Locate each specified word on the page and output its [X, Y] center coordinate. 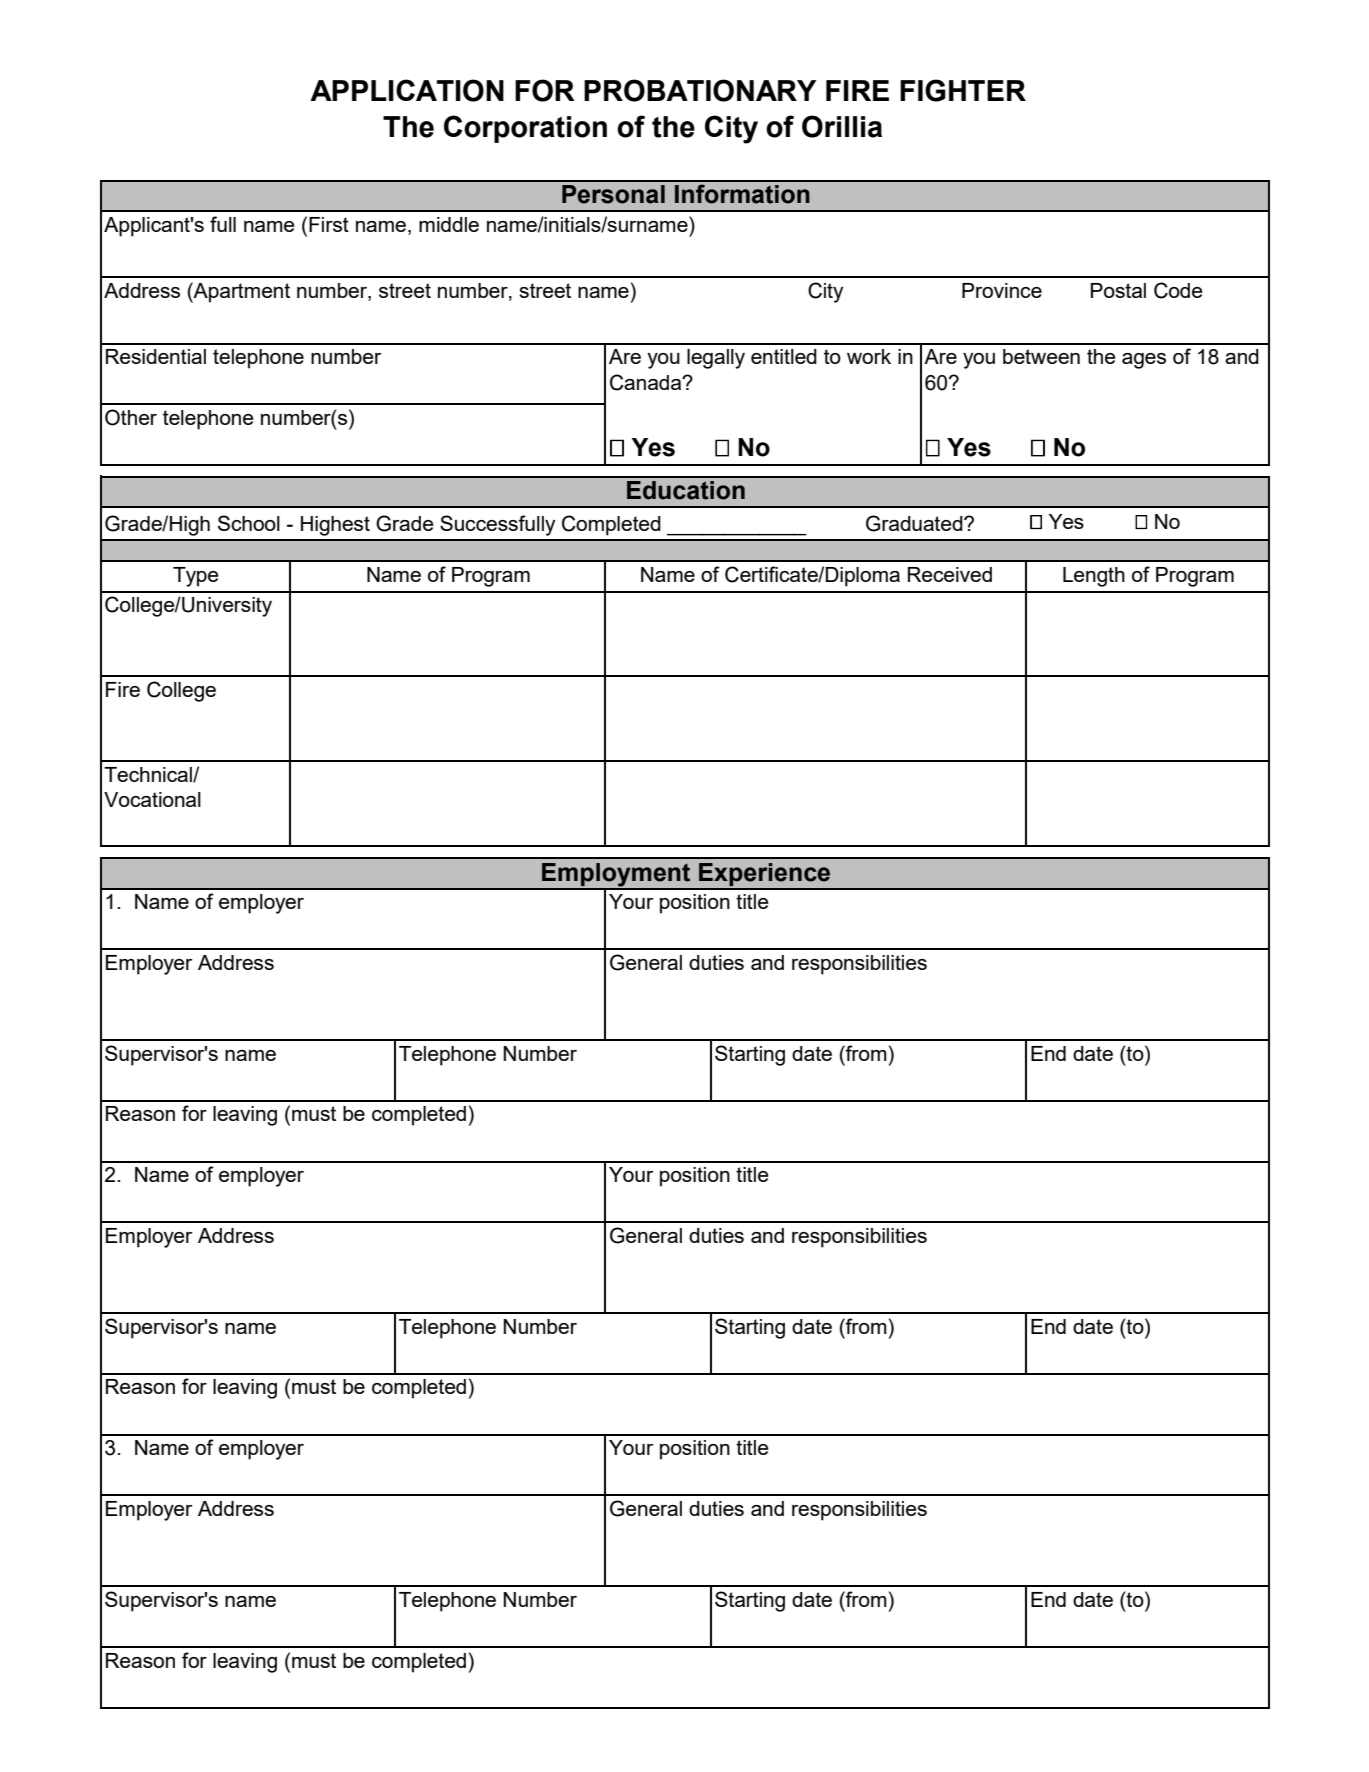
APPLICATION [407, 90]
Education [686, 490]
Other [131, 417]
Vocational [152, 799]
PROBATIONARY [700, 90]
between [1041, 356]
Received [950, 574]
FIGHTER [963, 90]
